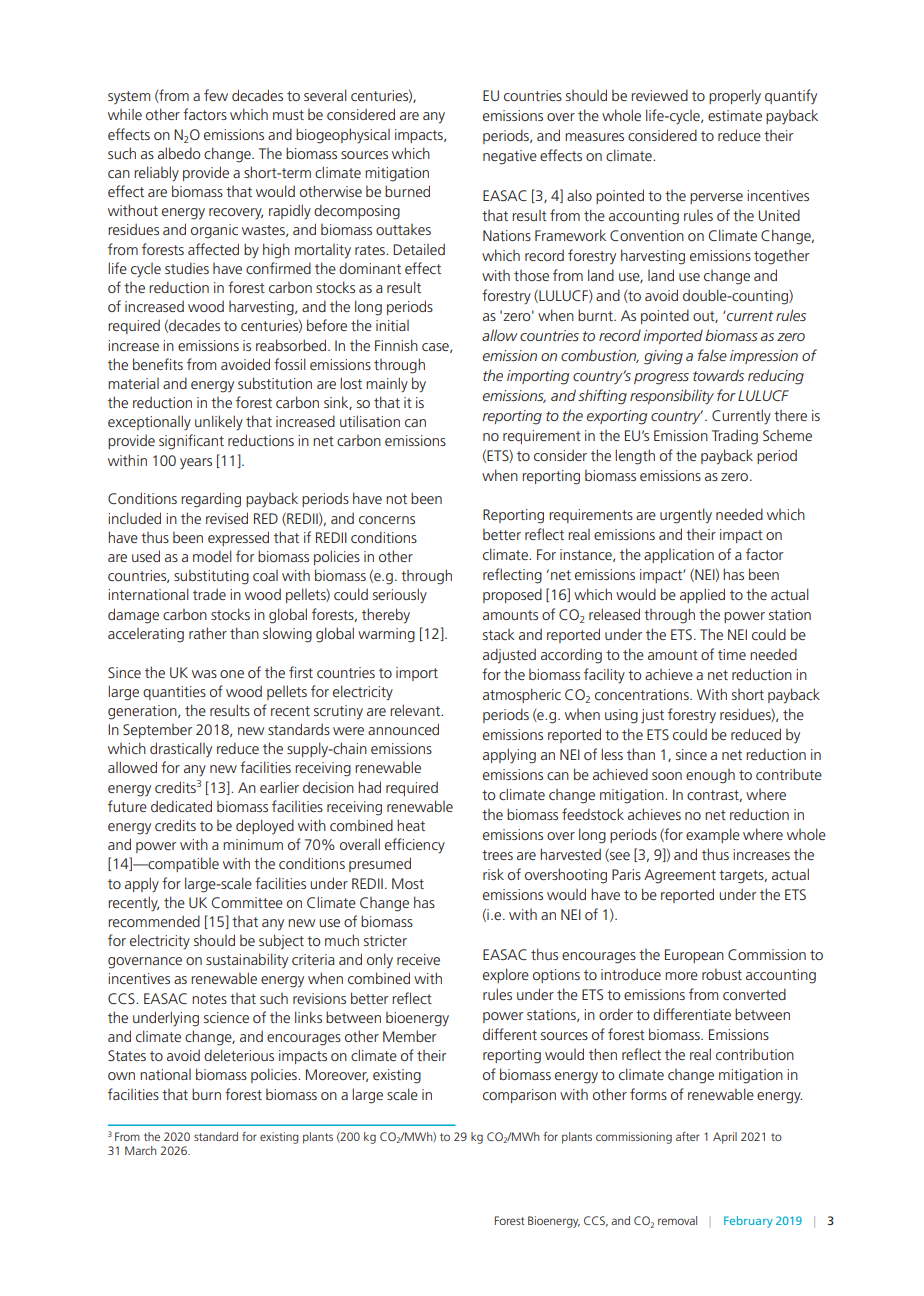 This screenshot has width=924, height=1296. I want to click on robust, so click(722, 974).
